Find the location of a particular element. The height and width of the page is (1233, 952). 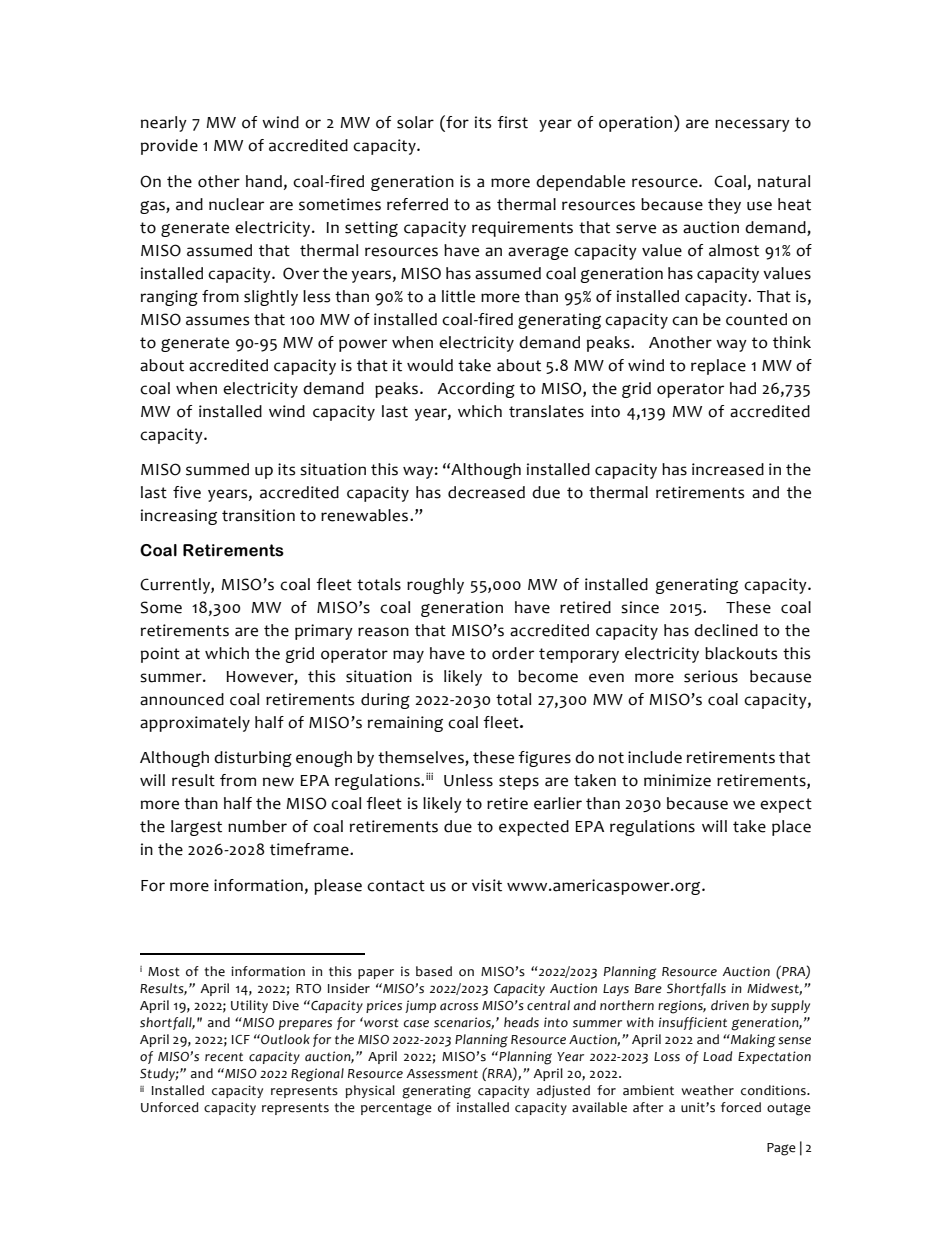

weather is located at coordinates (707, 1090).
